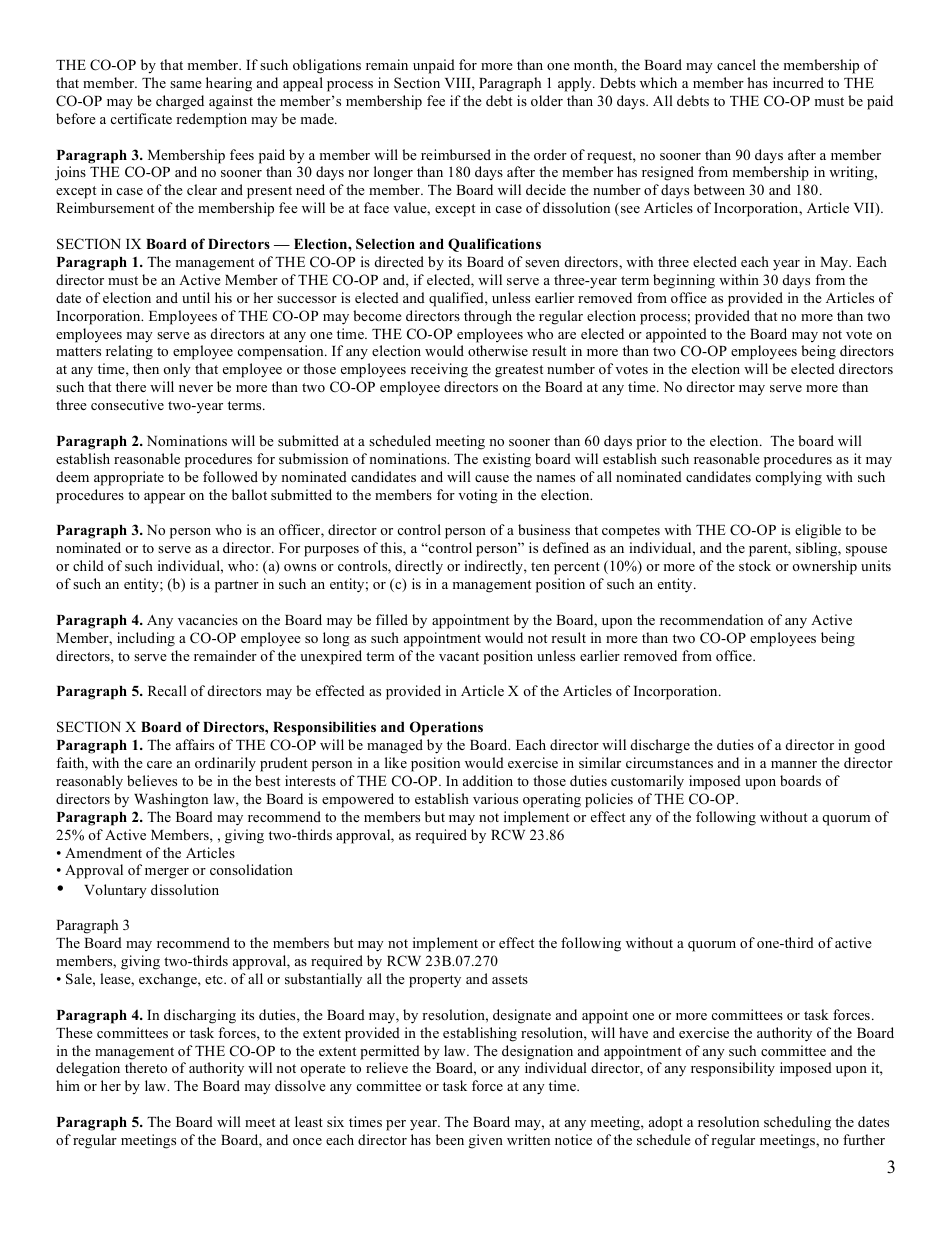  I want to click on incurred, so click(798, 82).
